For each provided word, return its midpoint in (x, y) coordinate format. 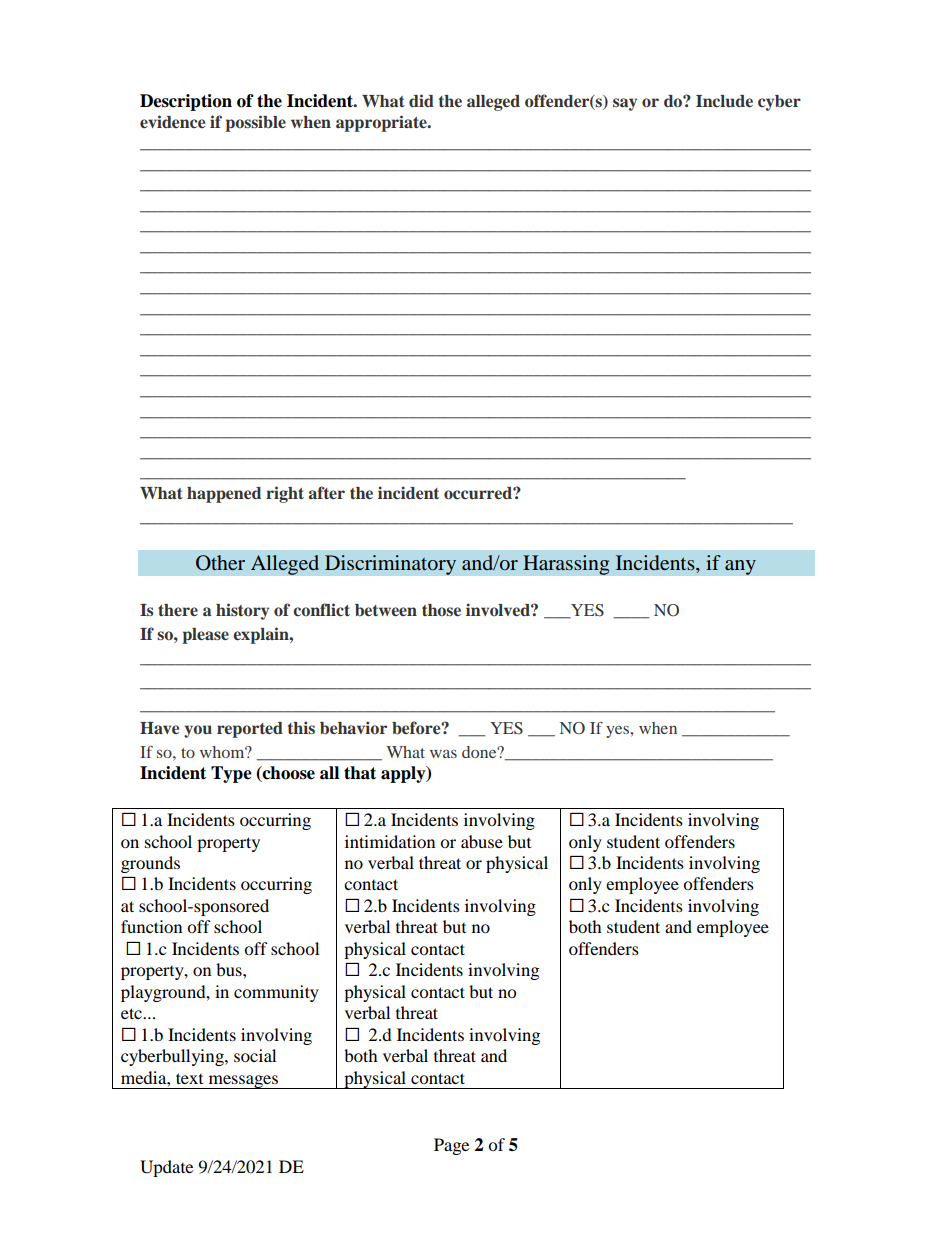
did (421, 100)
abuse (482, 841)
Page (451, 1146)
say (625, 104)
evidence (172, 121)
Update (166, 1168)
